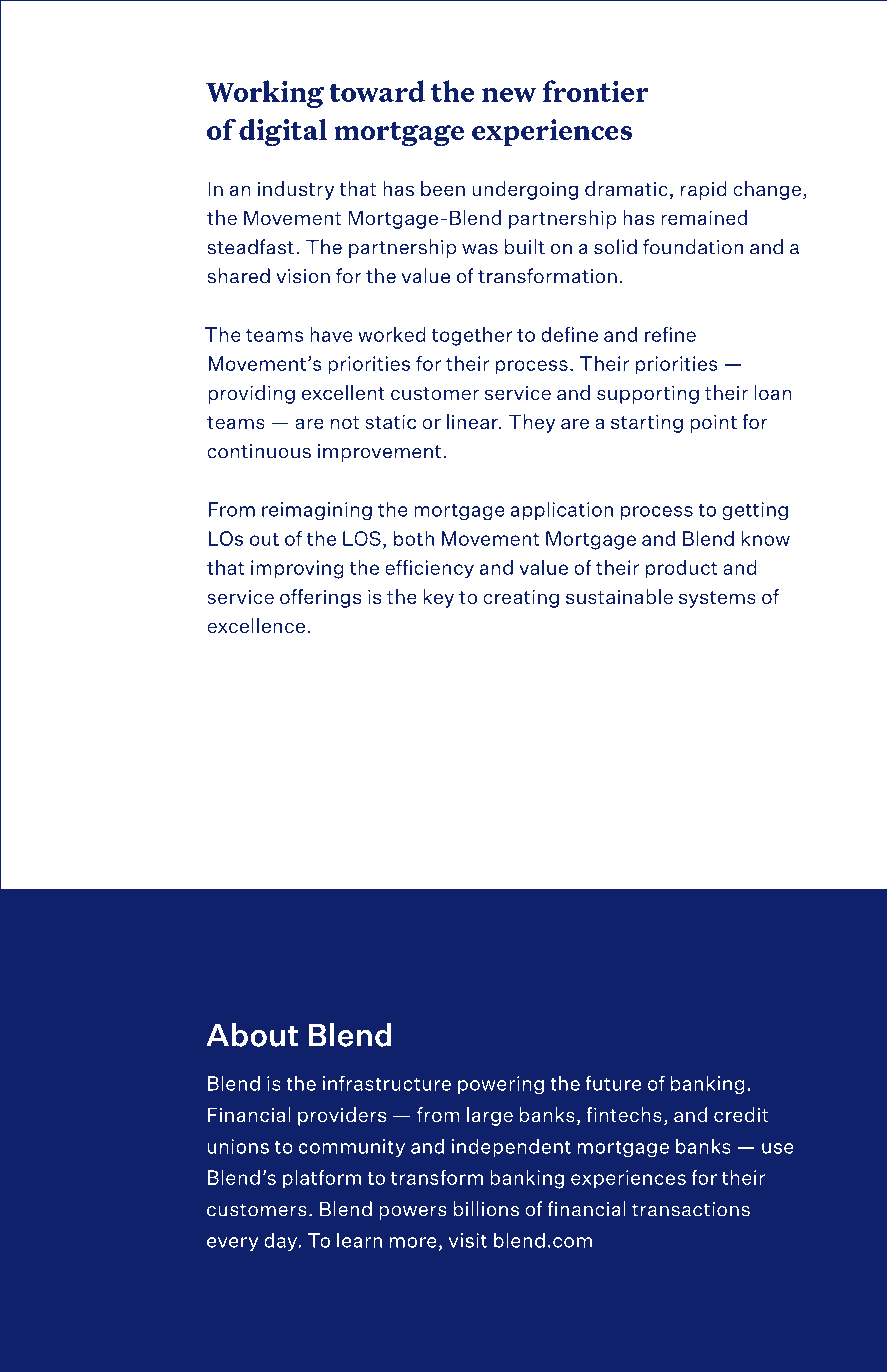  What do you see at coordinates (282, 1241) in the screenshot?
I see `day` at bounding box center [282, 1241].
